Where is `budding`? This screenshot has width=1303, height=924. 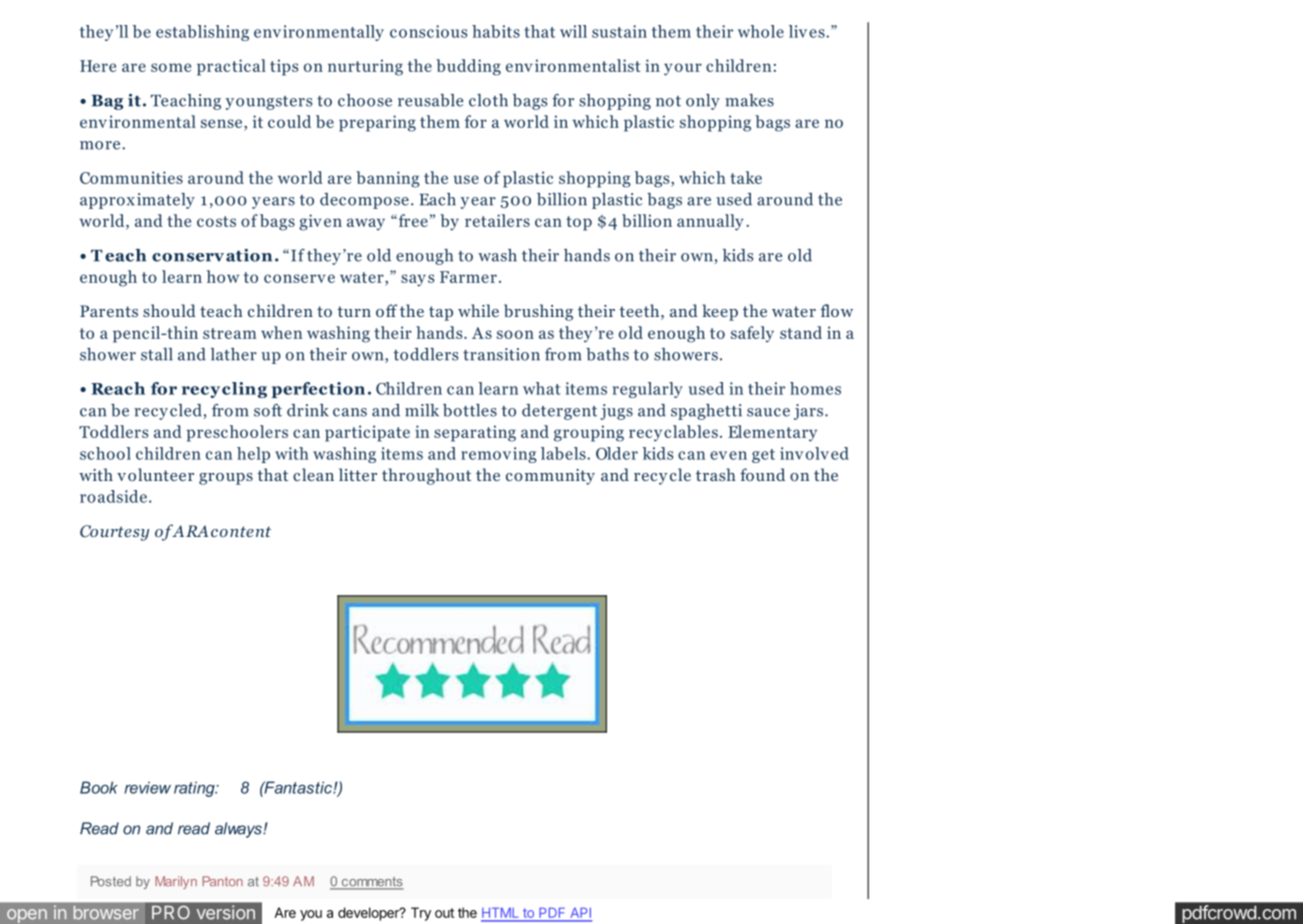 budding is located at coordinates (468, 67).
